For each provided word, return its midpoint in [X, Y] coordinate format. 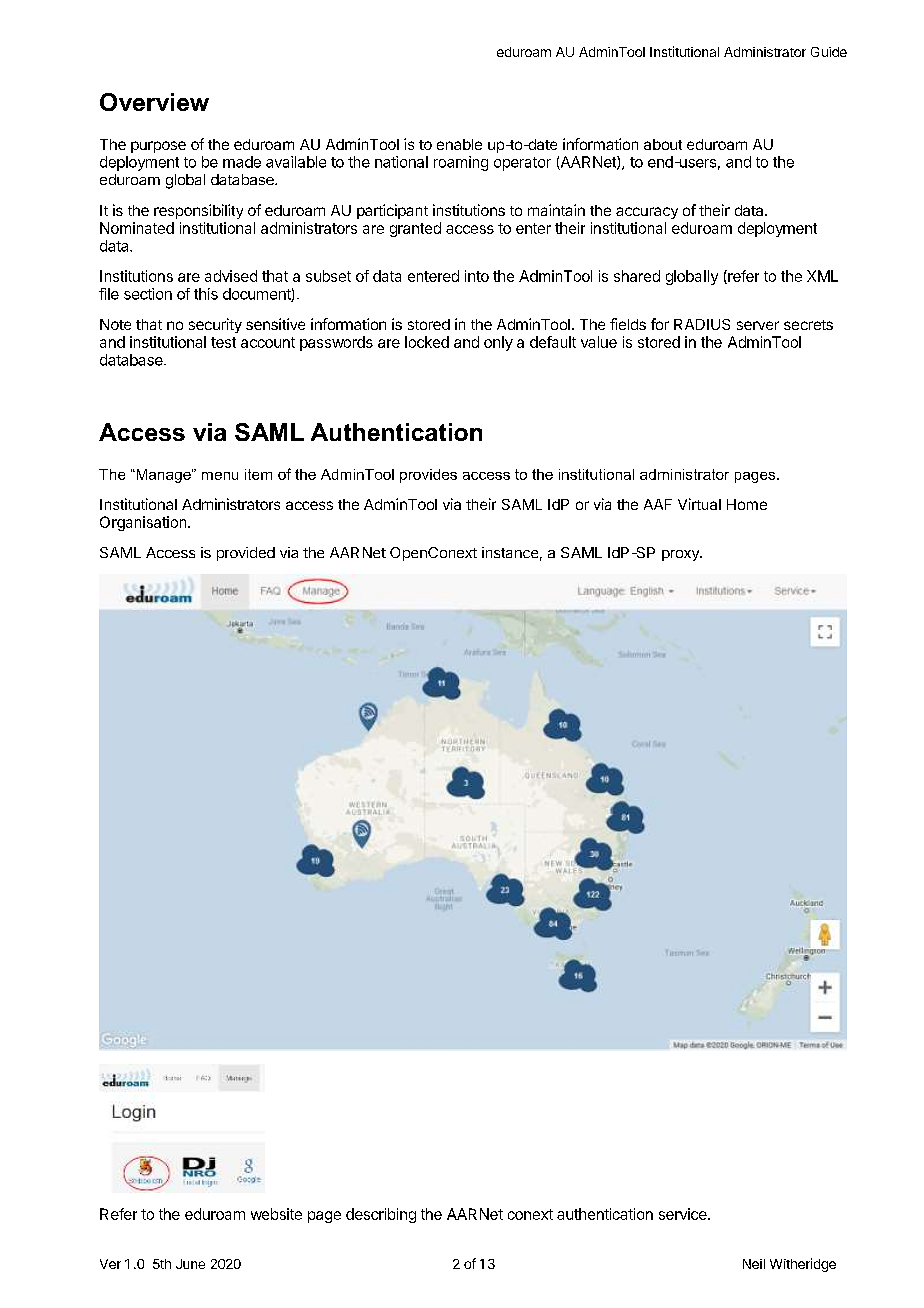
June [190, 1264]
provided [246, 554]
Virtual [699, 504]
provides [428, 476]
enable [459, 144]
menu [220, 476]
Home [747, 504]
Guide [829, 52]
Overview [154, 102]
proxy [681, 555]
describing [381, 1215]
